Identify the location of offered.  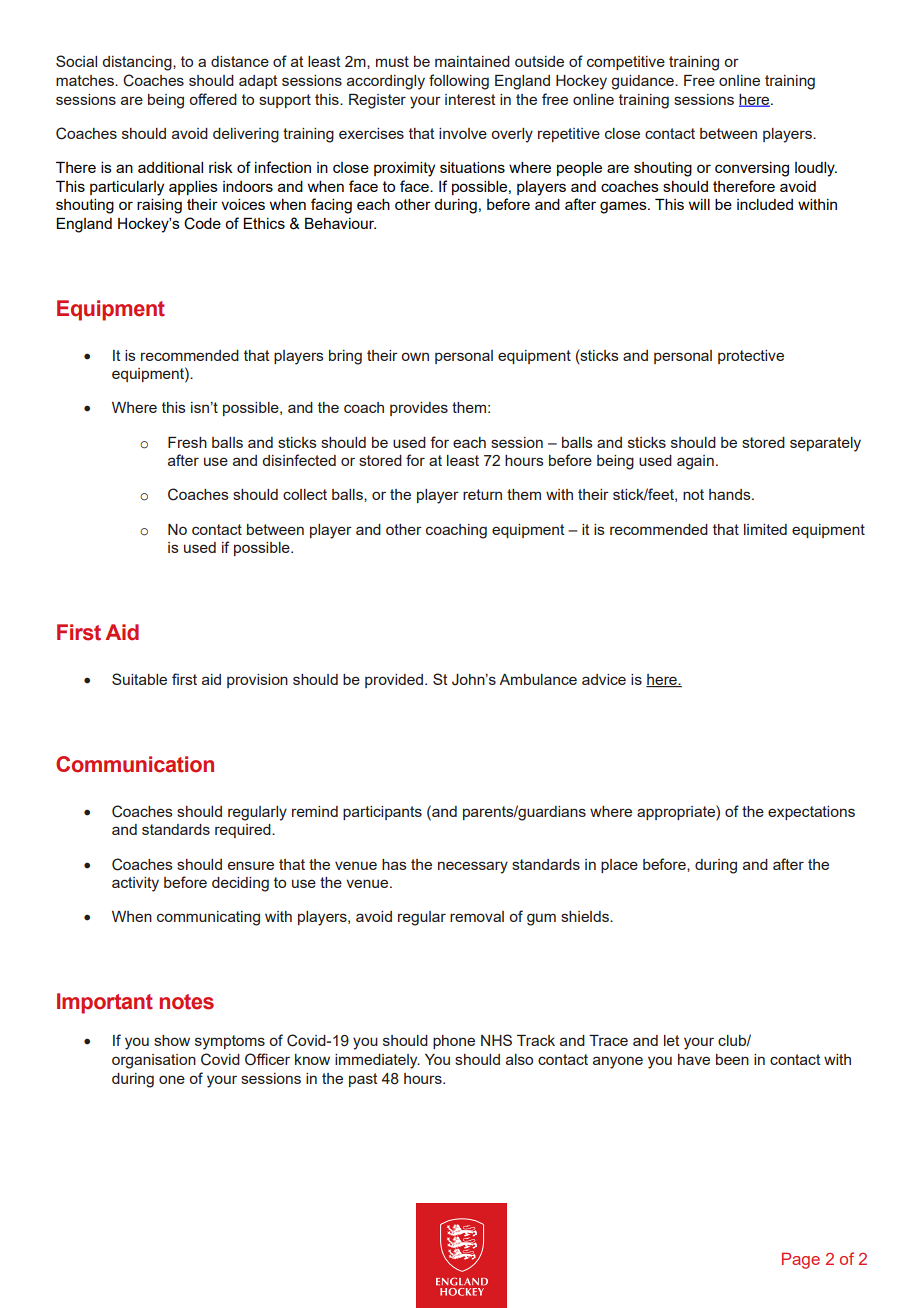
(213, 99).
